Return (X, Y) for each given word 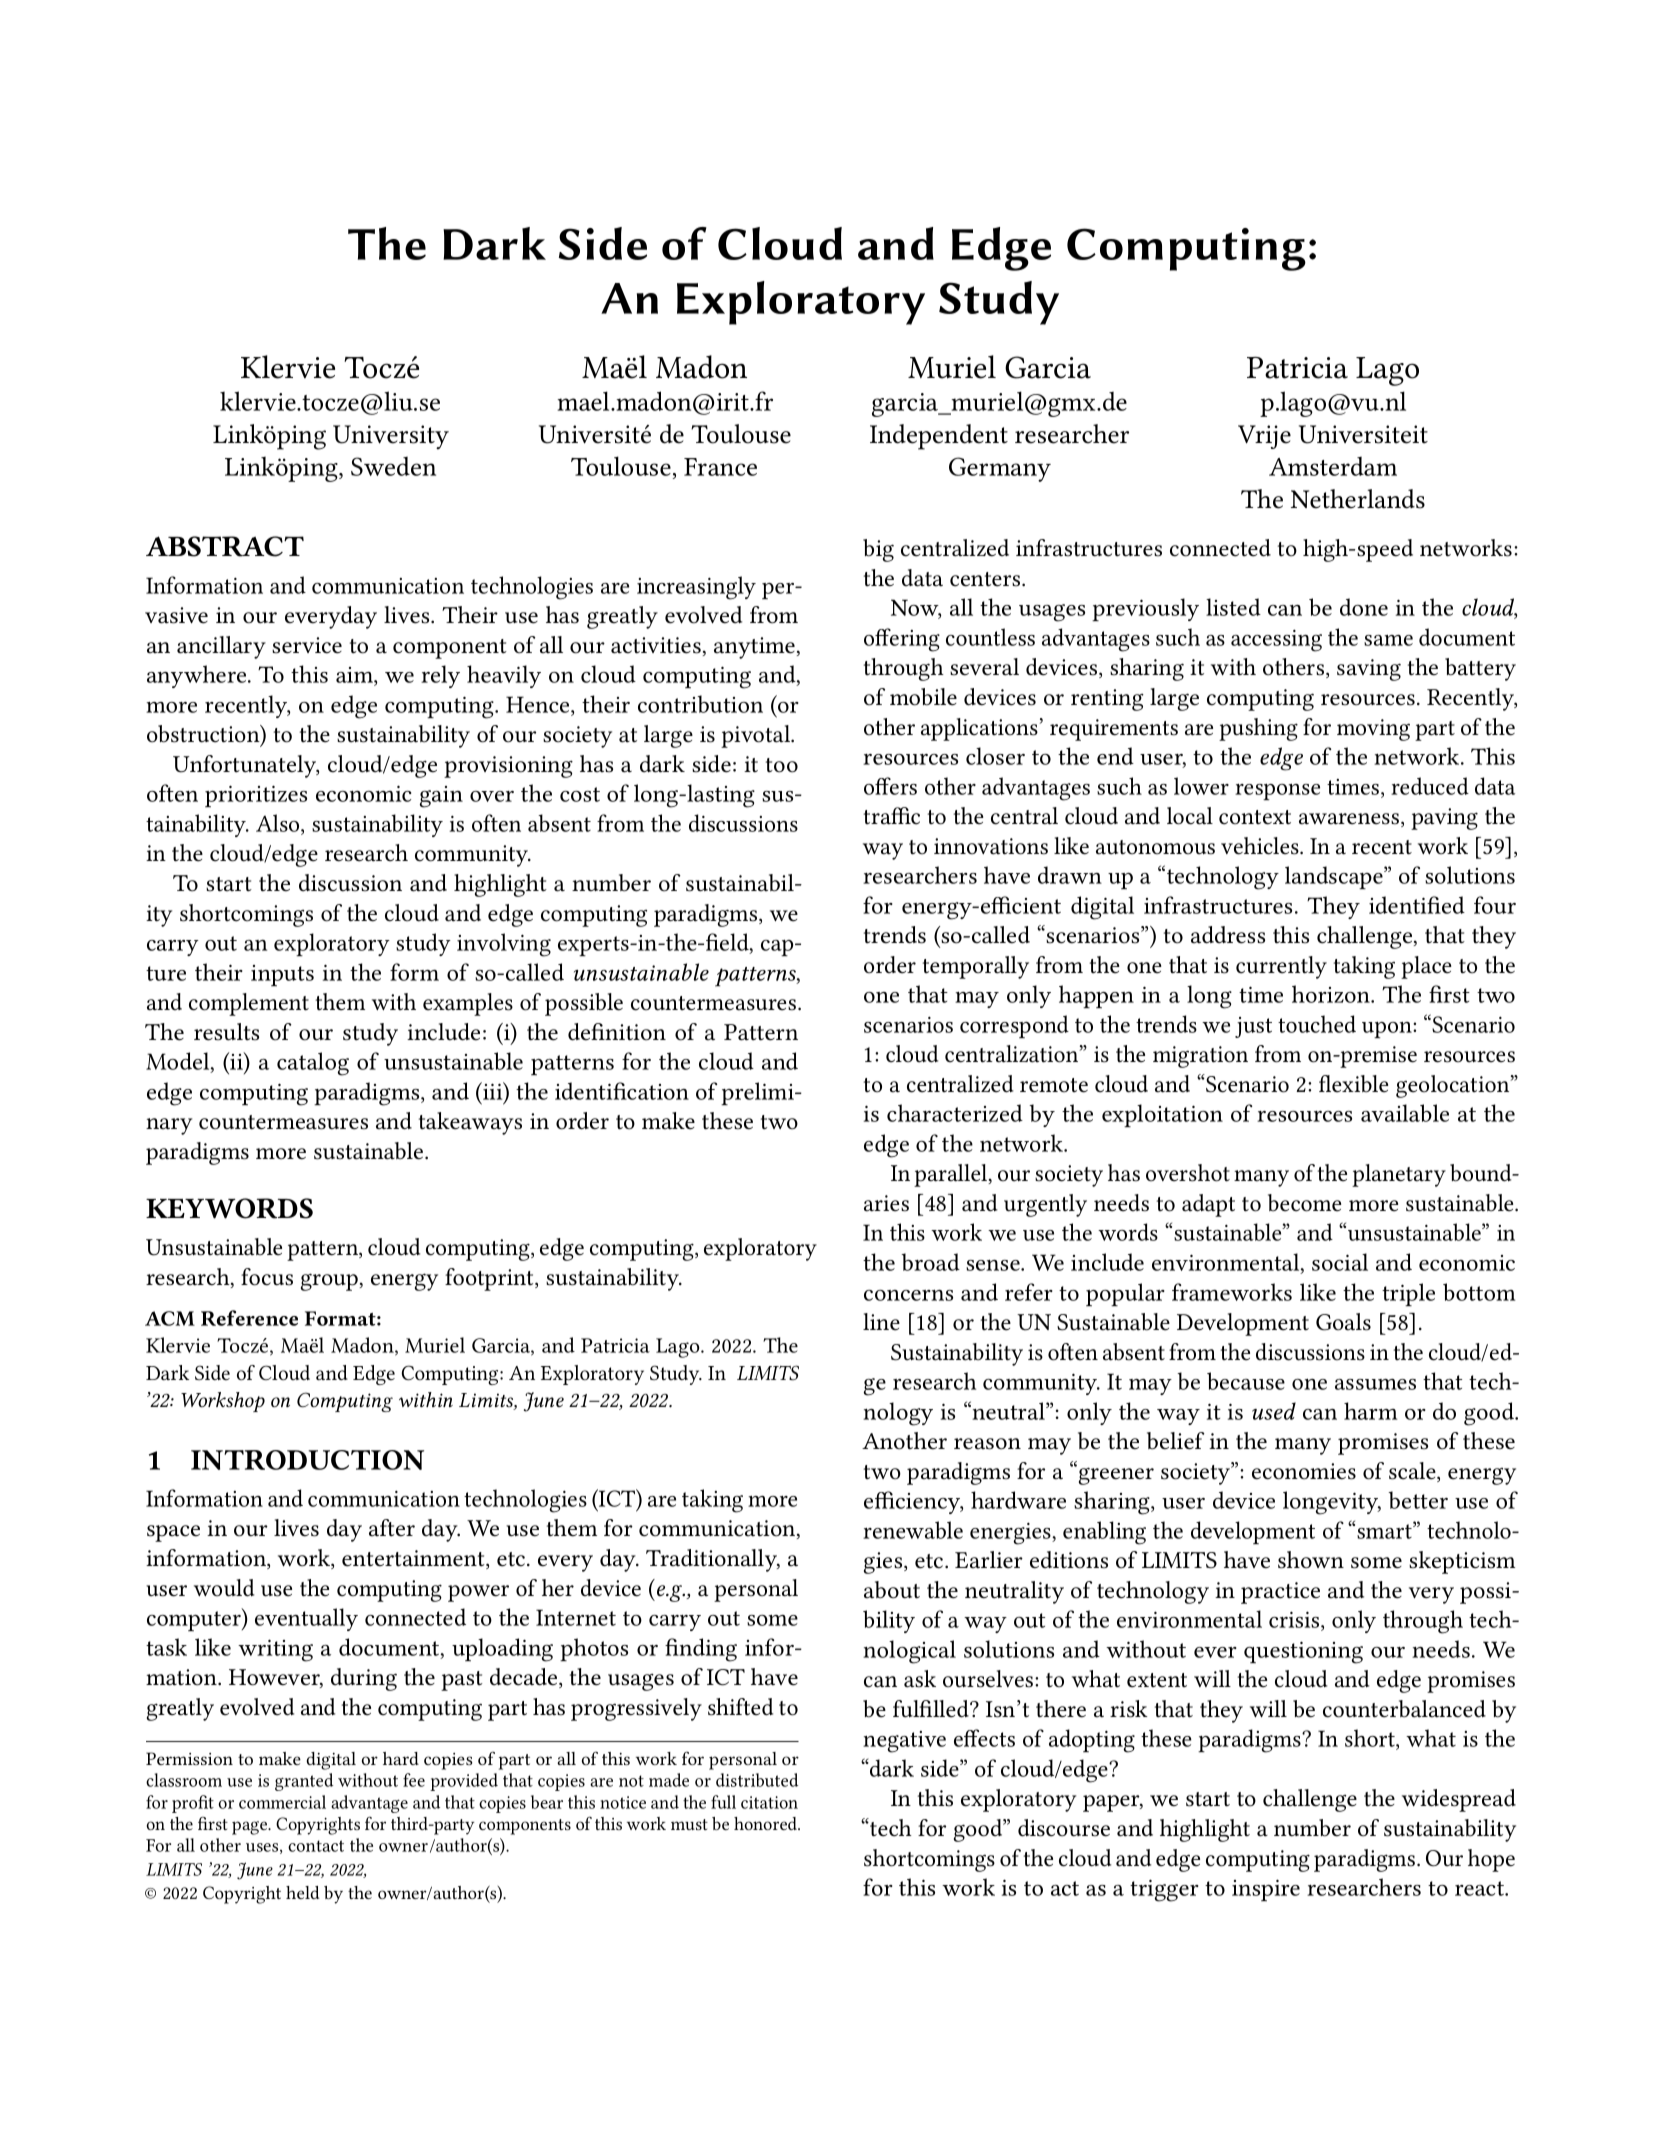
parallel (952, 1175)
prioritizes (256, 796)
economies (1304, 1471)
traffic (891, 816)
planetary (1399, 1175)
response (1277, 792)
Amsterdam (1333, 466)
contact (316, 1846)
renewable (913, 1530)
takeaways (470, 1123)
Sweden (393, 466)
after (392, 1528)
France (720, 467)
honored (767, 1823)
